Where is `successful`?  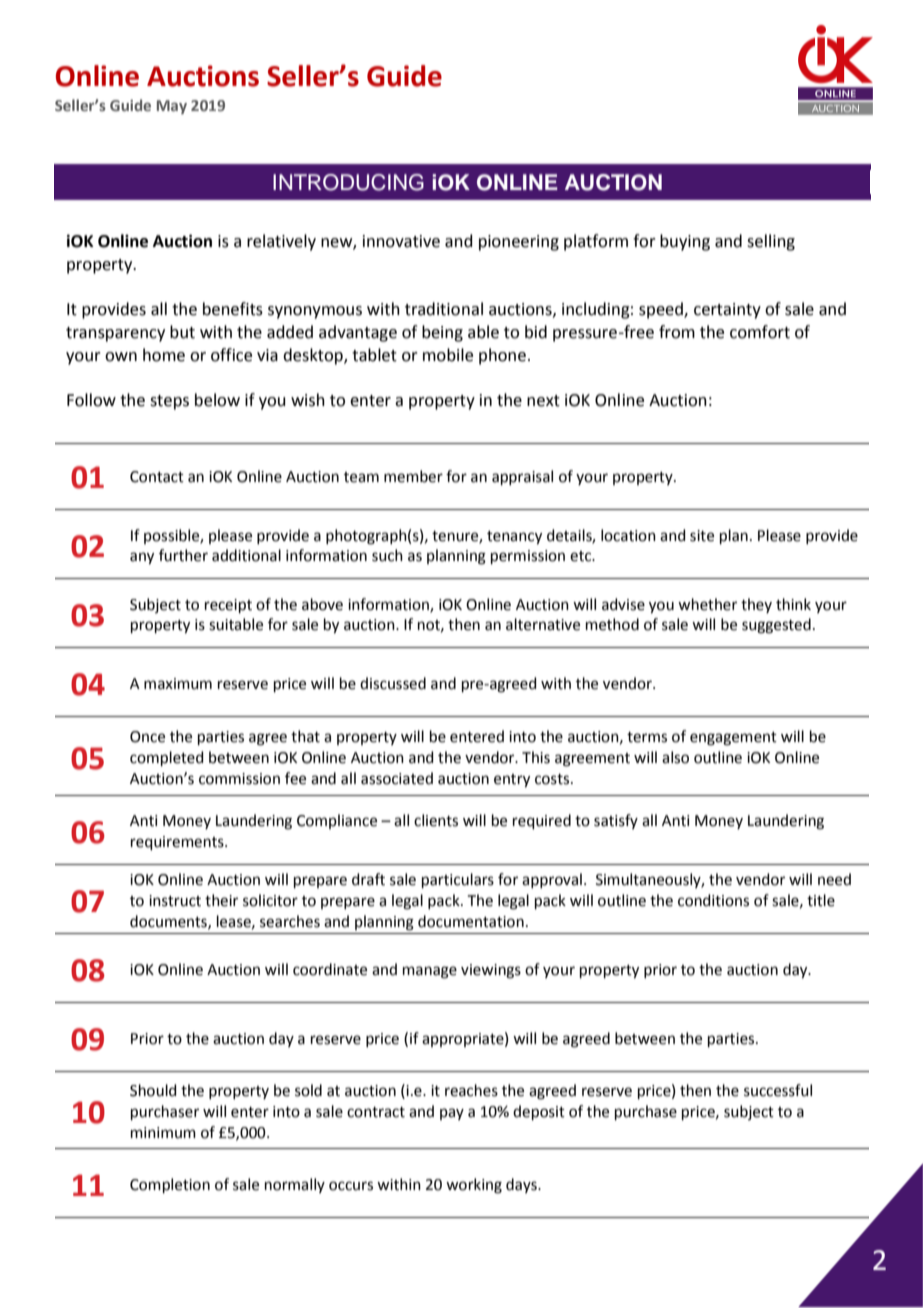
successful is located at coordinates (778, 1090).
